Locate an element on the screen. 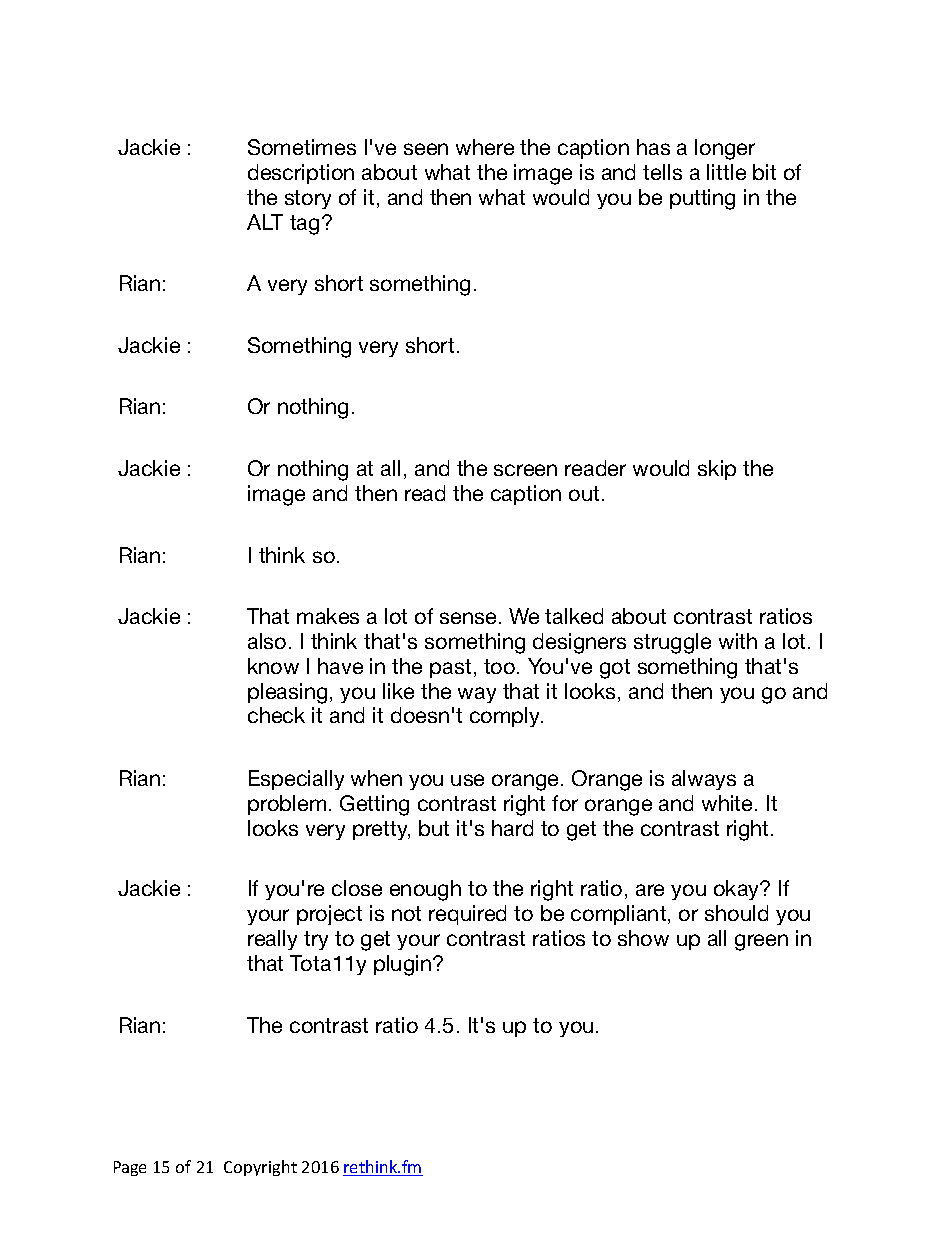 This screenshot has width=952, height=1233. required is located at coordinates (467, 915).
